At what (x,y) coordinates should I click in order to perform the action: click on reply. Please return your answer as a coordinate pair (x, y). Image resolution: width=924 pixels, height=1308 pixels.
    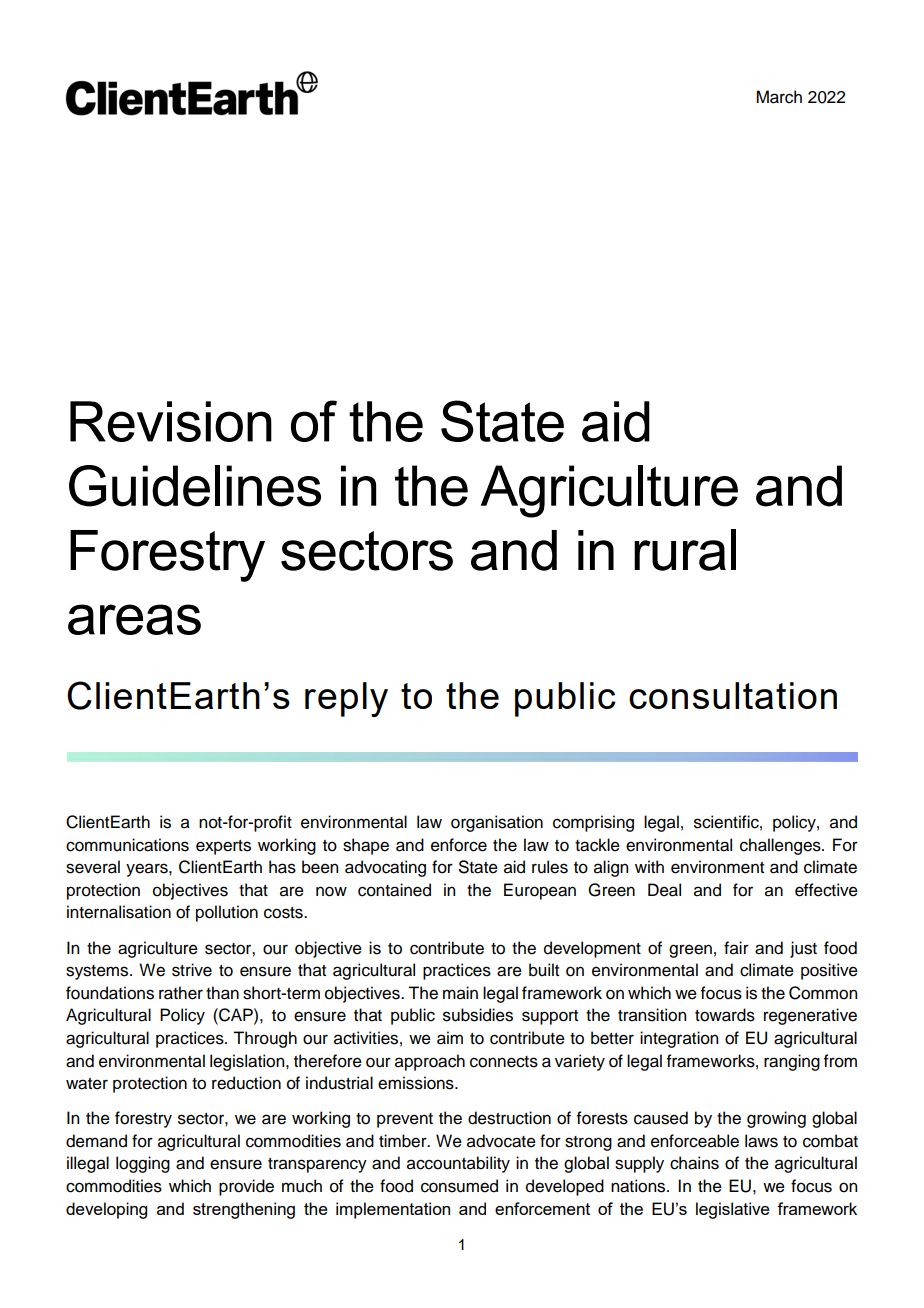
    Looking at the image, I should click on (346, 699).
